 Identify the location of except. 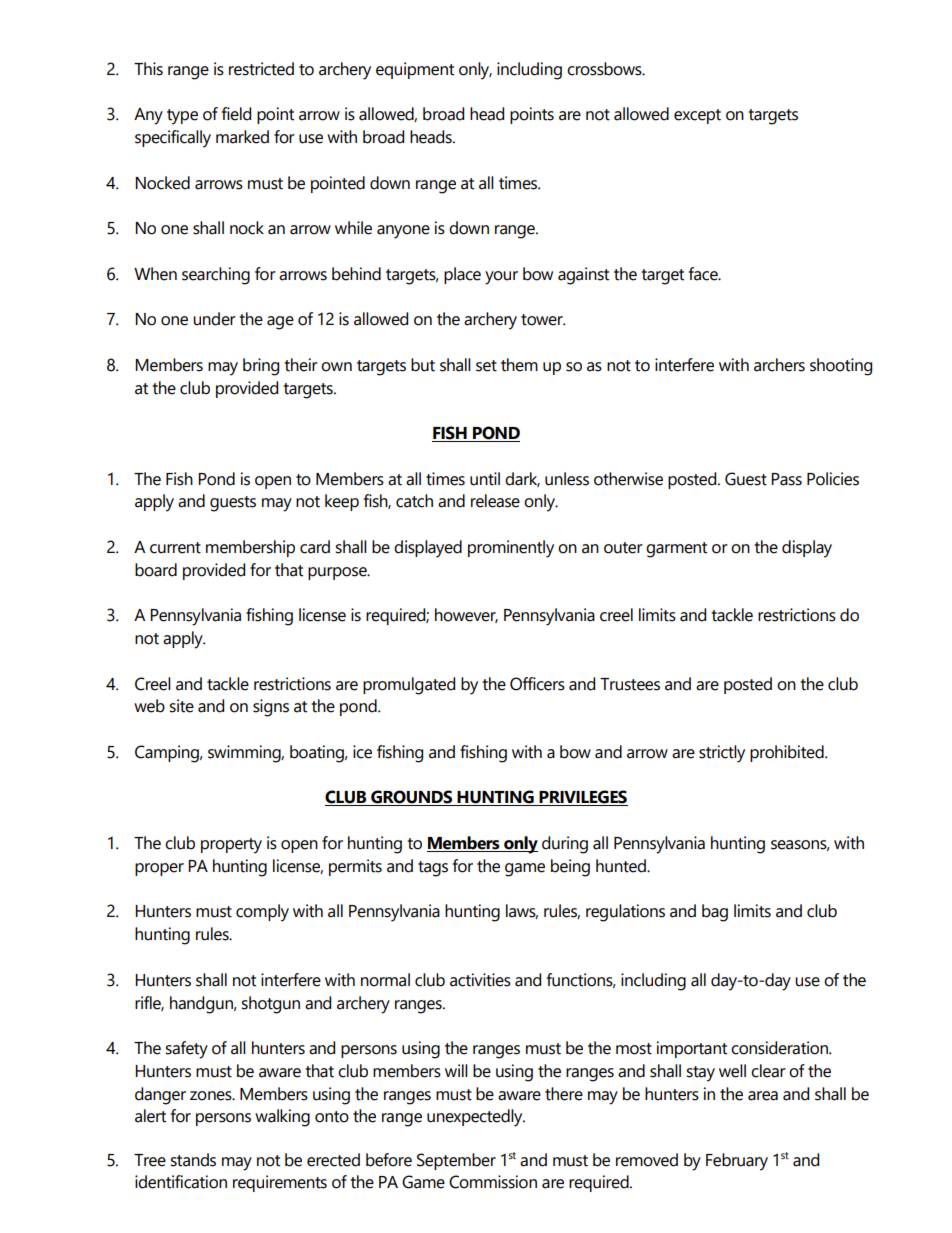
(697, 116).
